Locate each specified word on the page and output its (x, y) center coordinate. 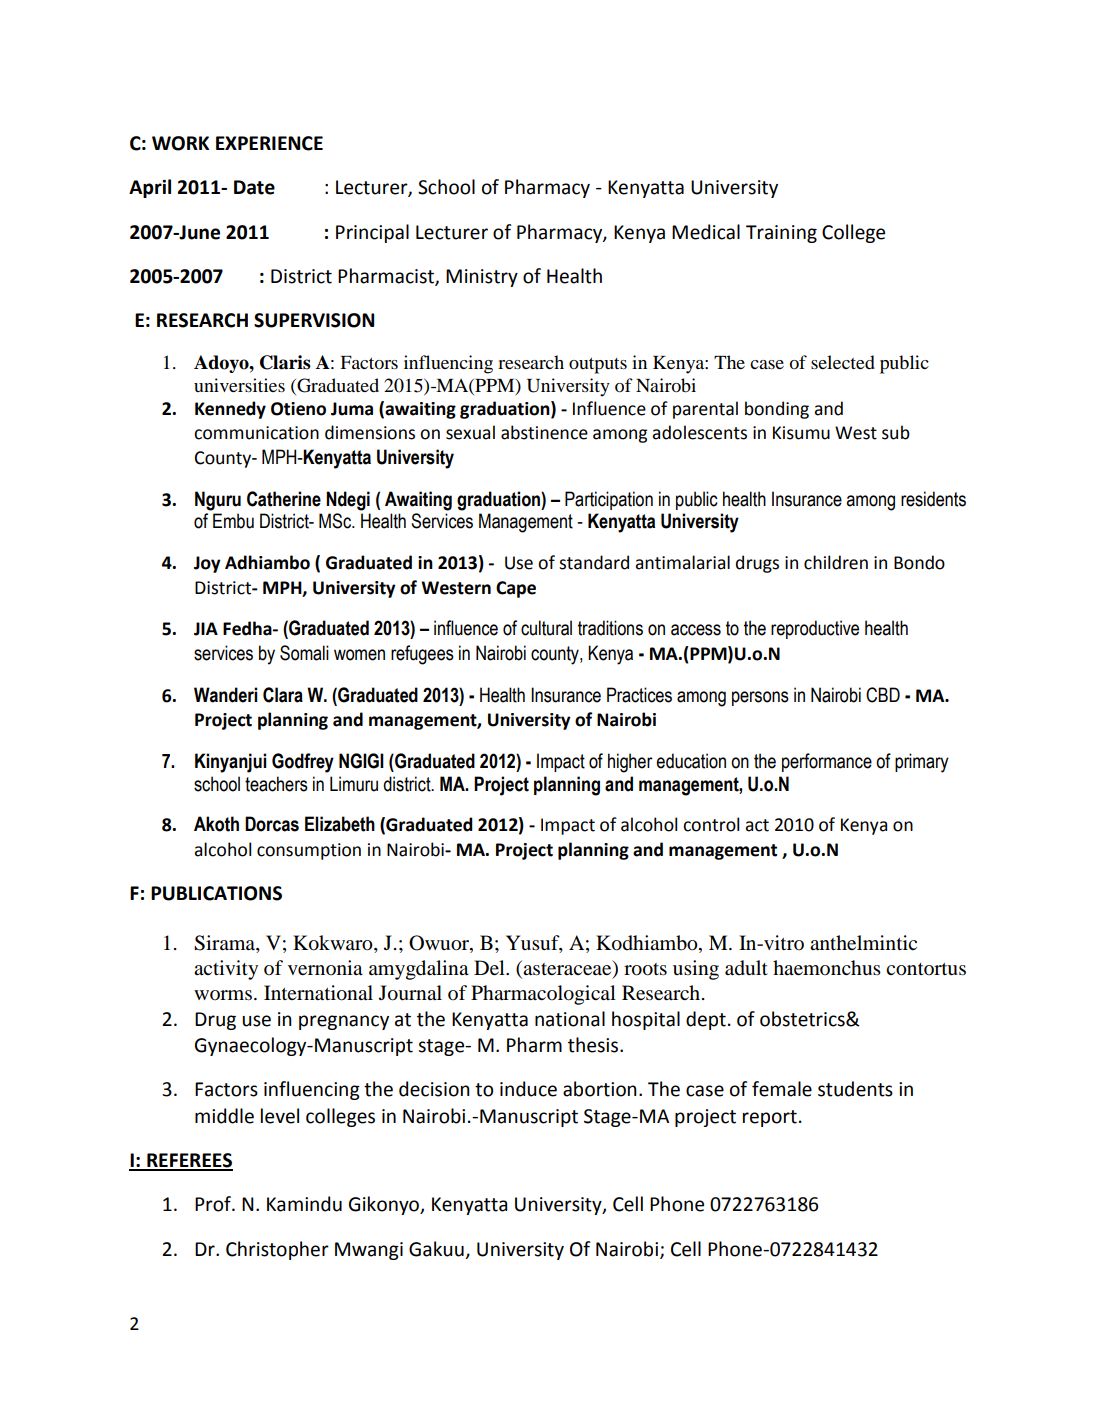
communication (256, 433)
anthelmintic (863, 943)
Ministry (482, 278)
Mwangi (369, 1251)
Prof (214, 1204)
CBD (883, 695)
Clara (283, 695)
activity (226, 970)
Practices (639, 695)
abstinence (544, 432)
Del (490, 968)
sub (896, 432)
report (770, 1118)
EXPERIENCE (269, 143)
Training (781, 234)
